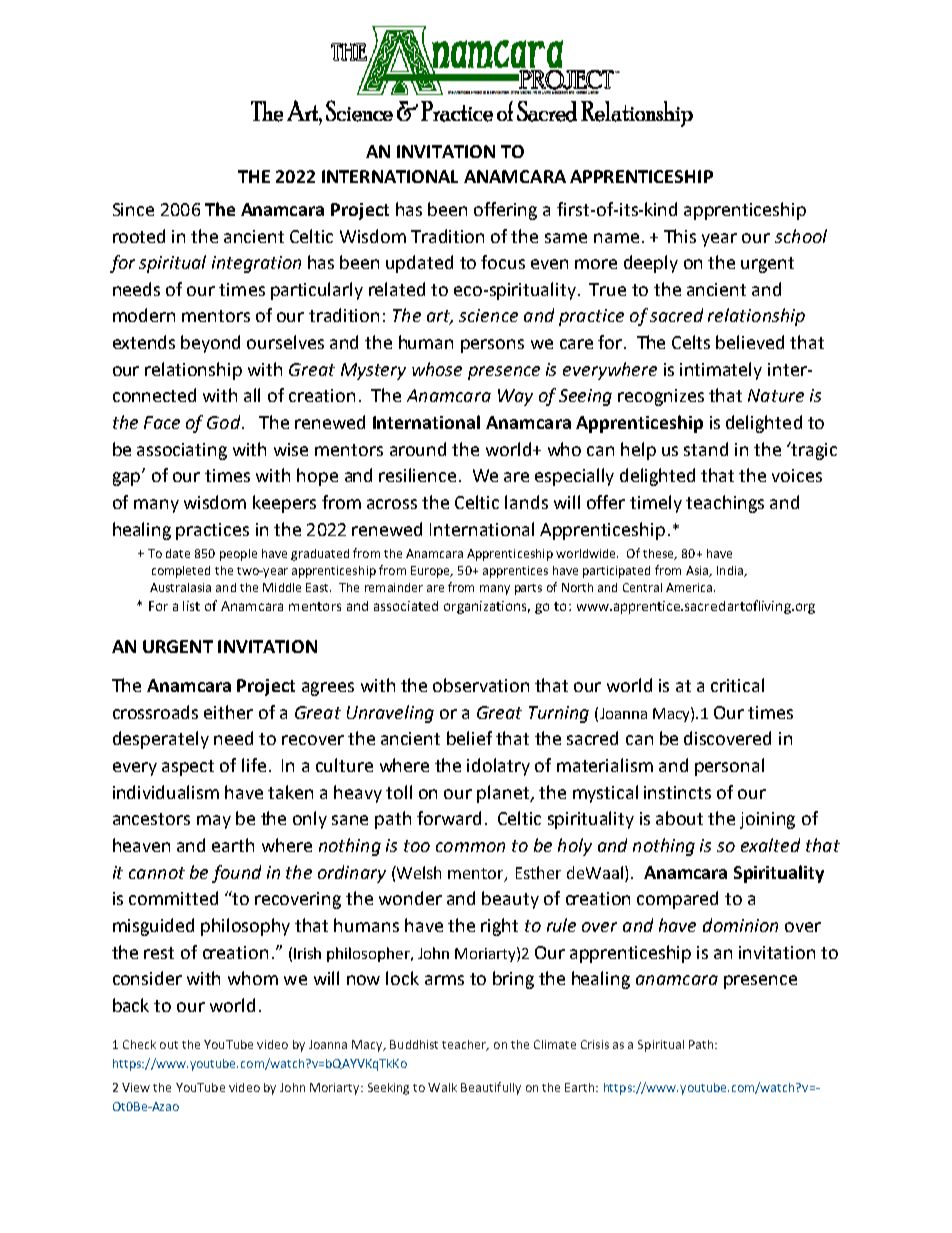 The image size is (952, 1233). What do you see at coordinates (680, 236) in the image?
I see `This` at bounding box center [680, 236].
